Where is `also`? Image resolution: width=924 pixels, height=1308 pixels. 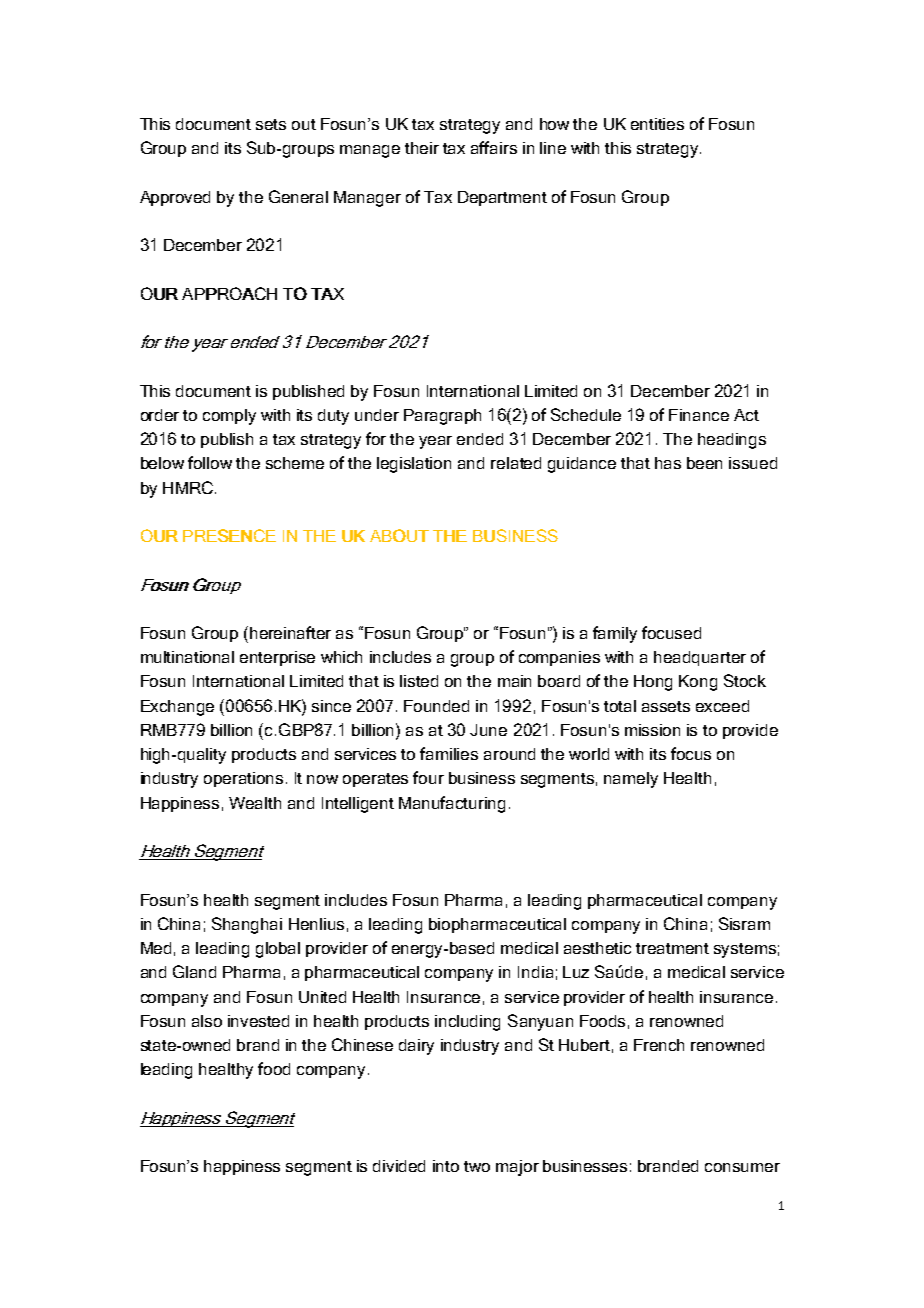
also is located at coordinates (207, 1021).
